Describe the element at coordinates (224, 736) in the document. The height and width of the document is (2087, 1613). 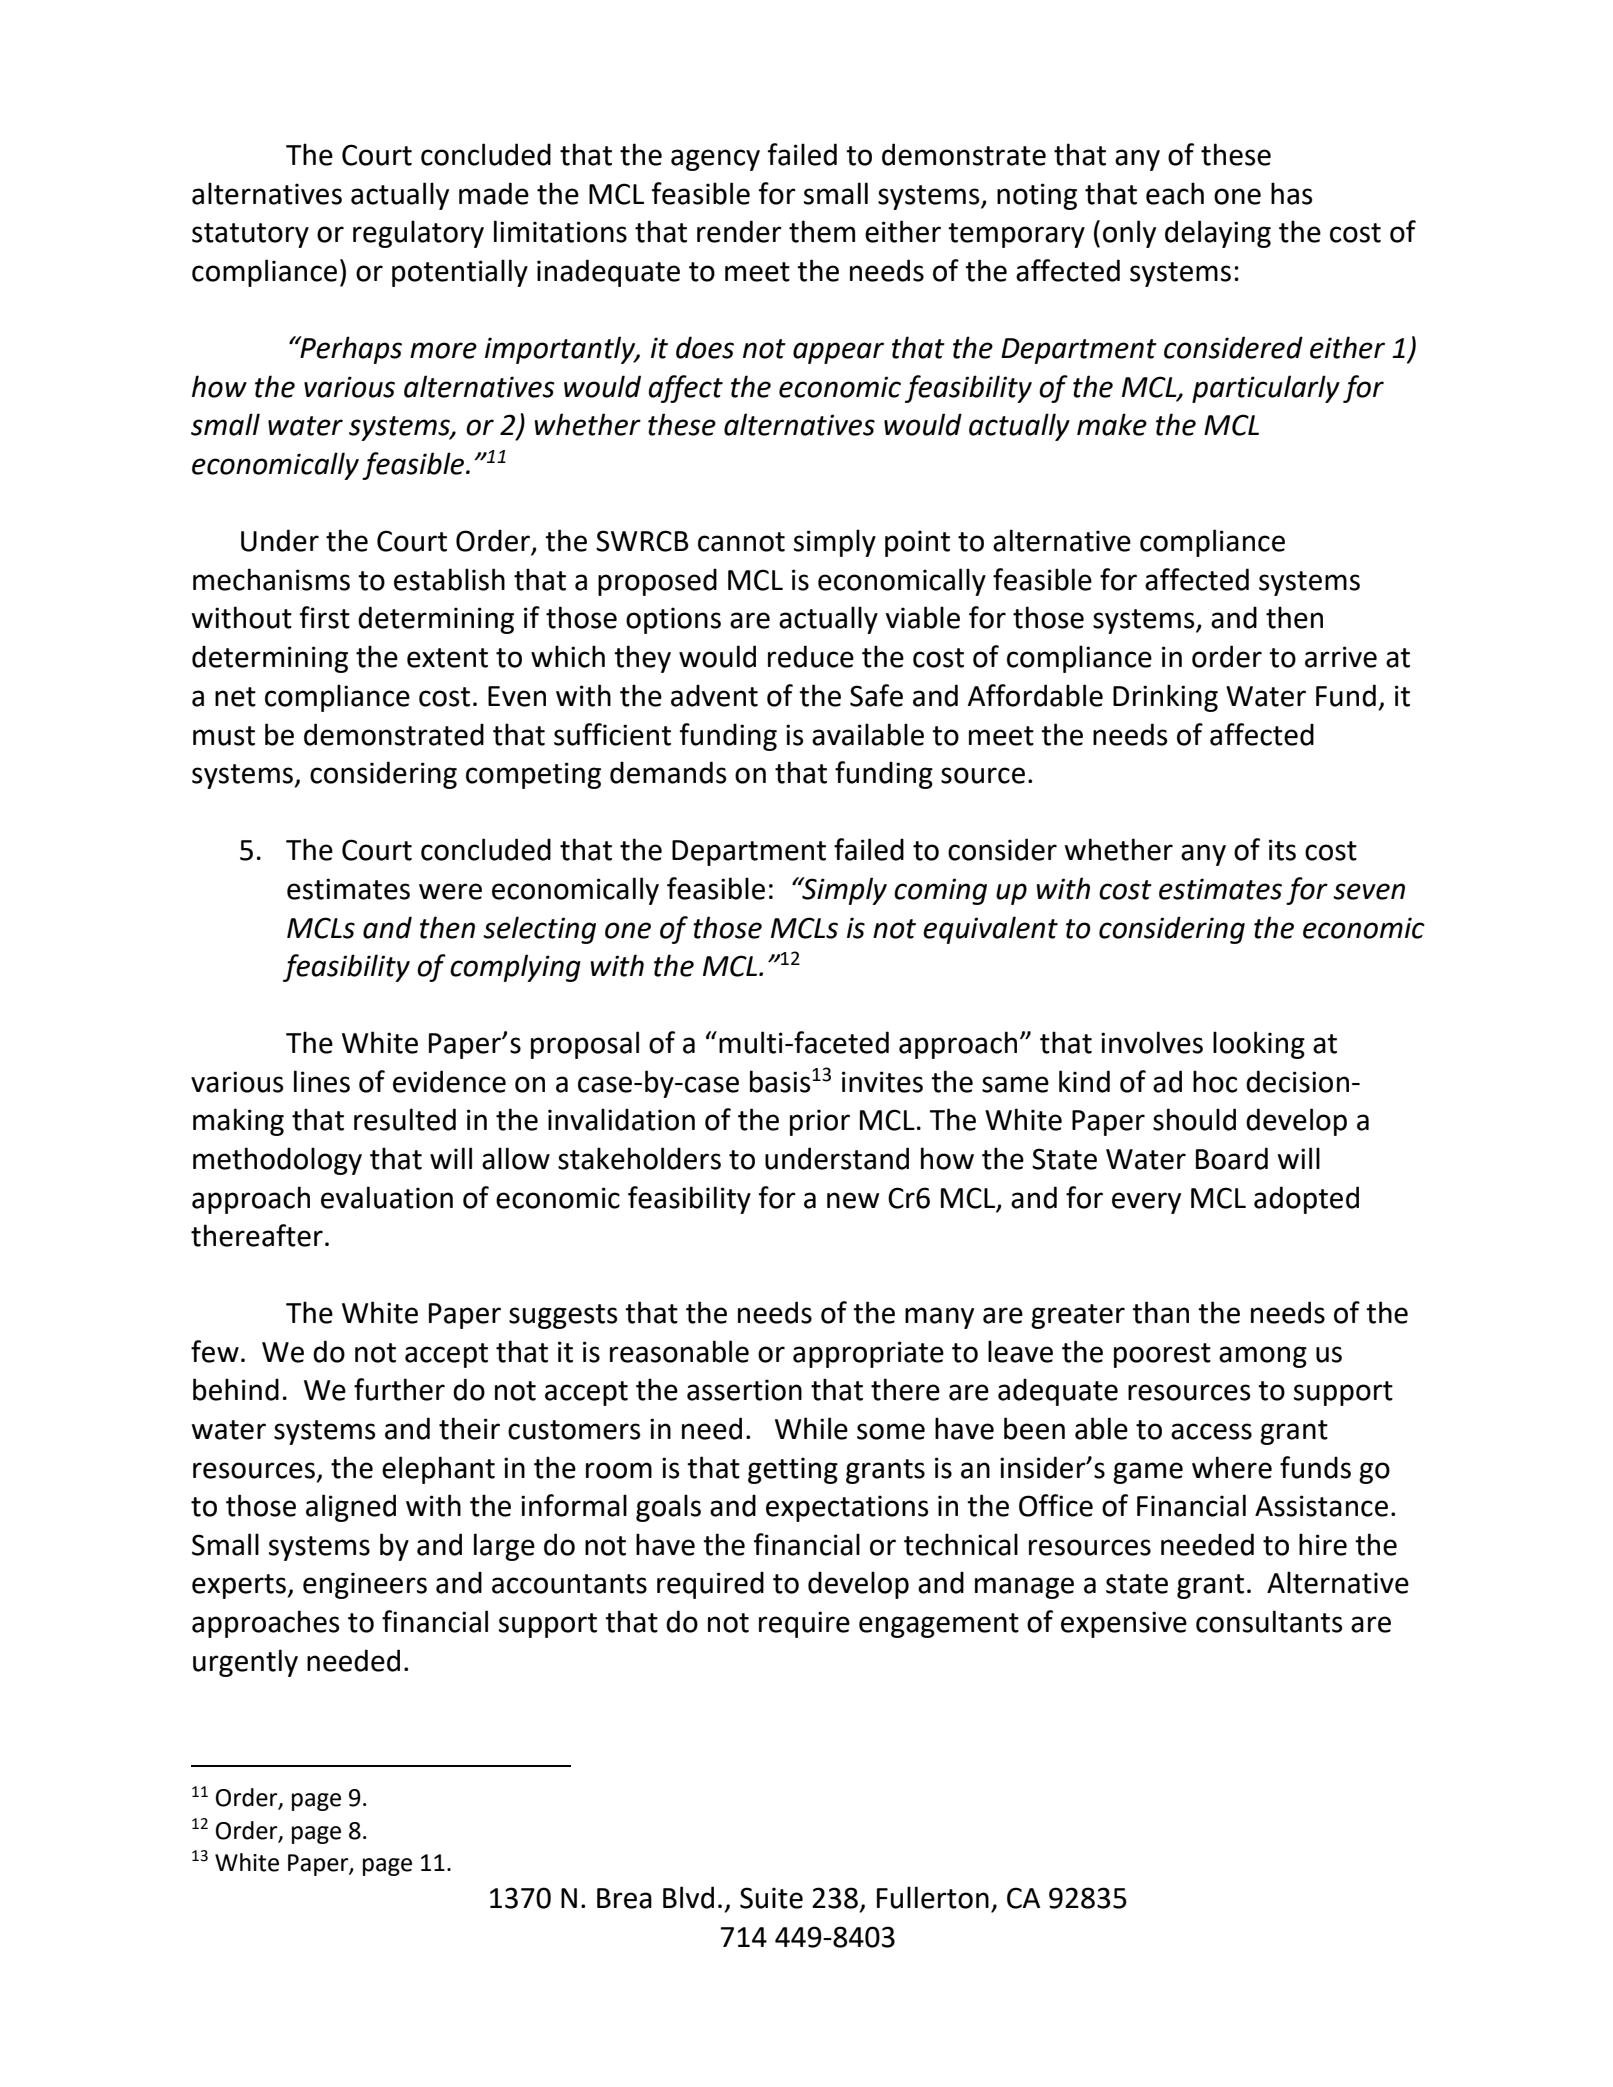
I see `must` at that location.
